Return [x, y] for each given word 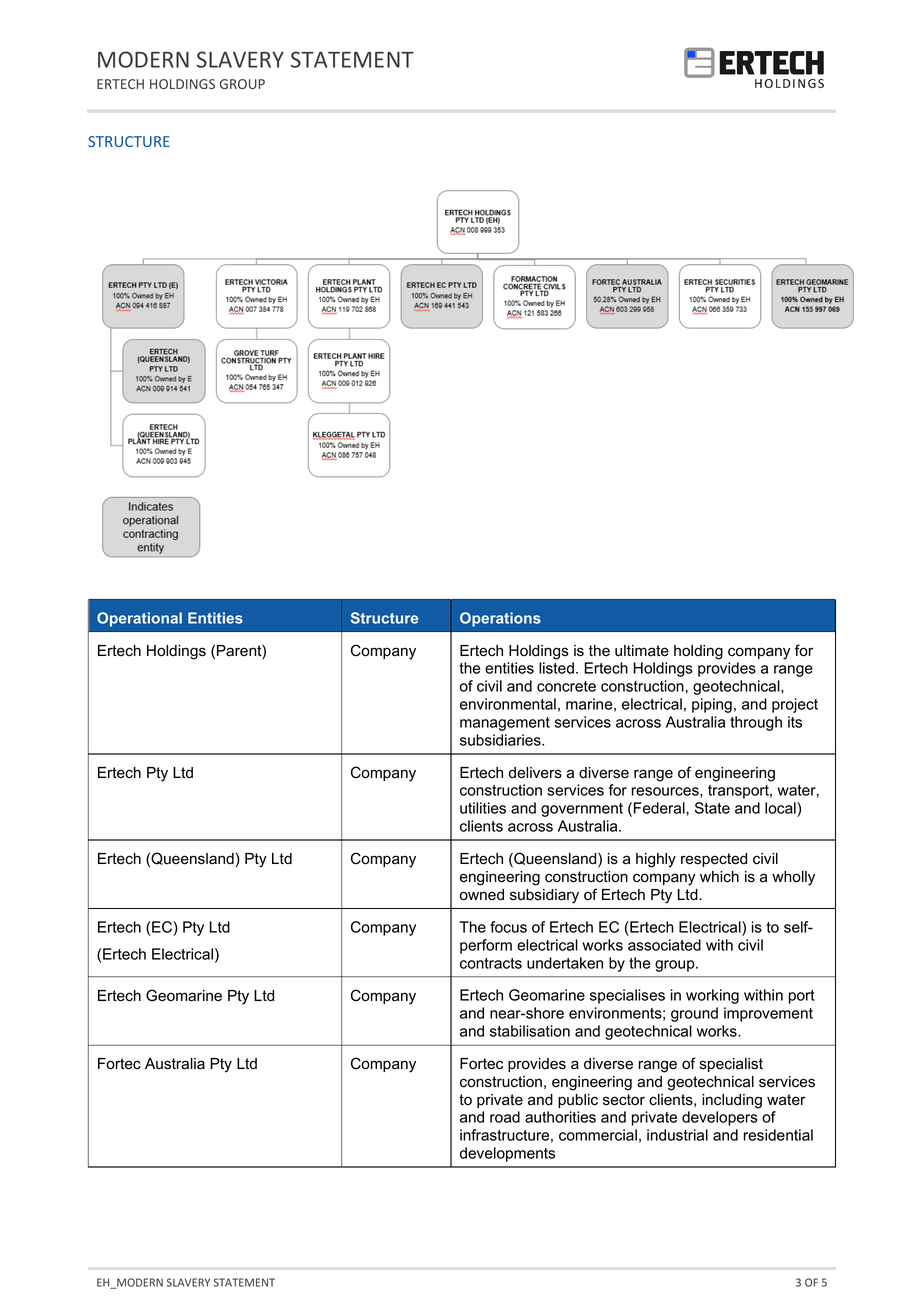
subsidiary [544, 896]
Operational [139, 619]
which [719, 877]
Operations [500, 619]
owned [482, 895]
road [505, 1117]
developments [507, 1154]
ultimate [642, 651]
